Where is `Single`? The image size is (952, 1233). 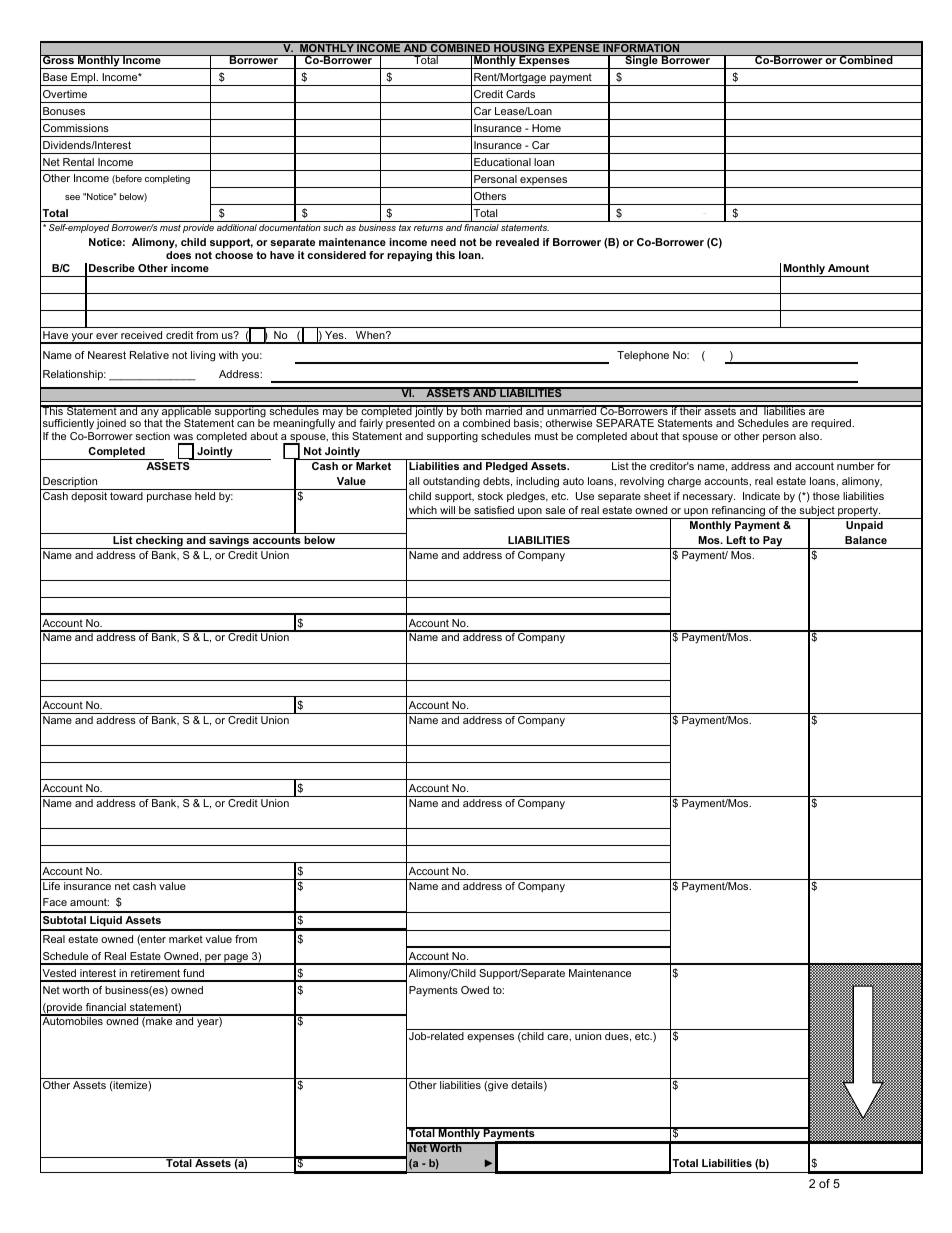
Single is located at coordinates (641, 62).
